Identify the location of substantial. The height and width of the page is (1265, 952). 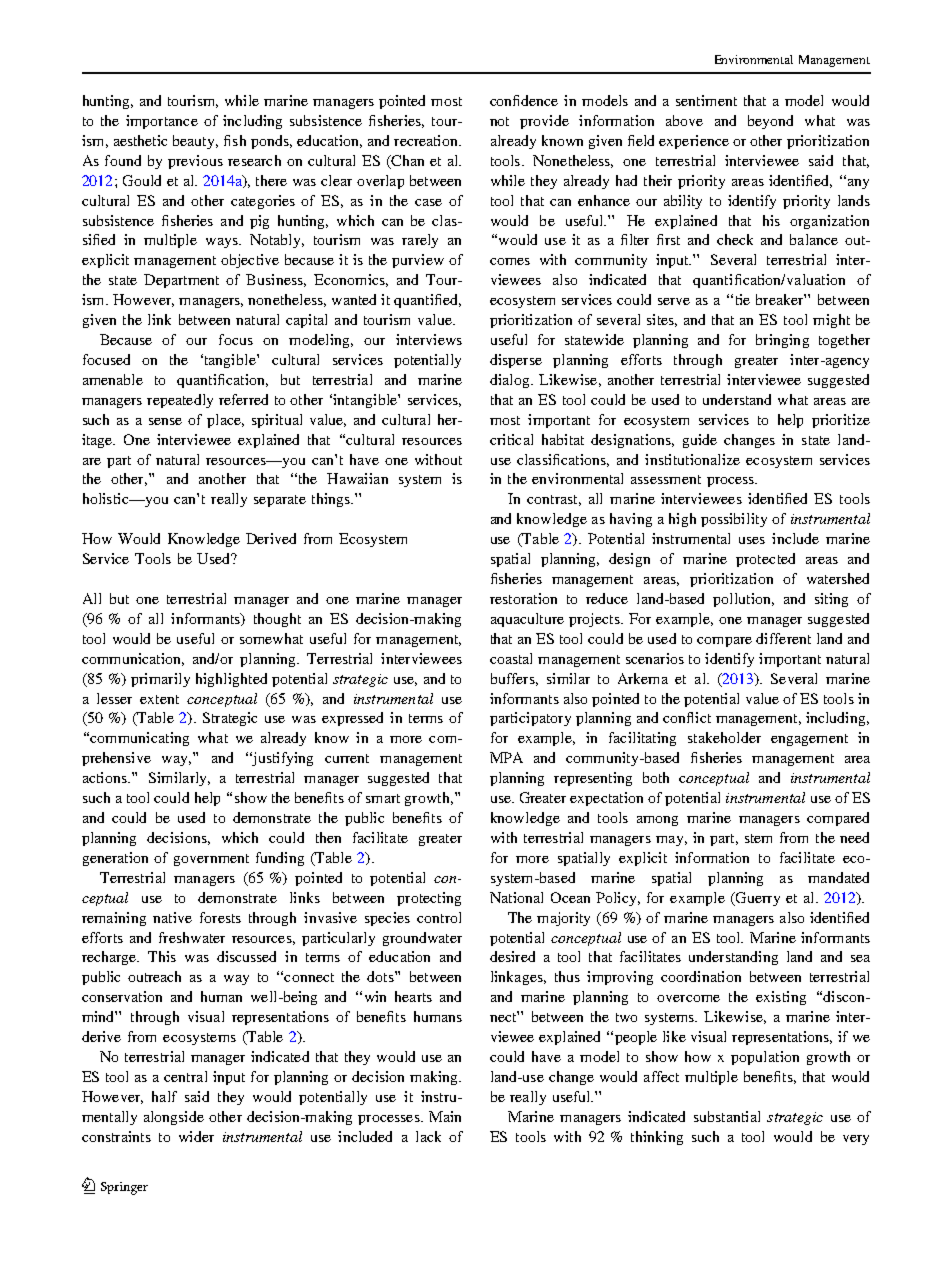
(727, 1116).
